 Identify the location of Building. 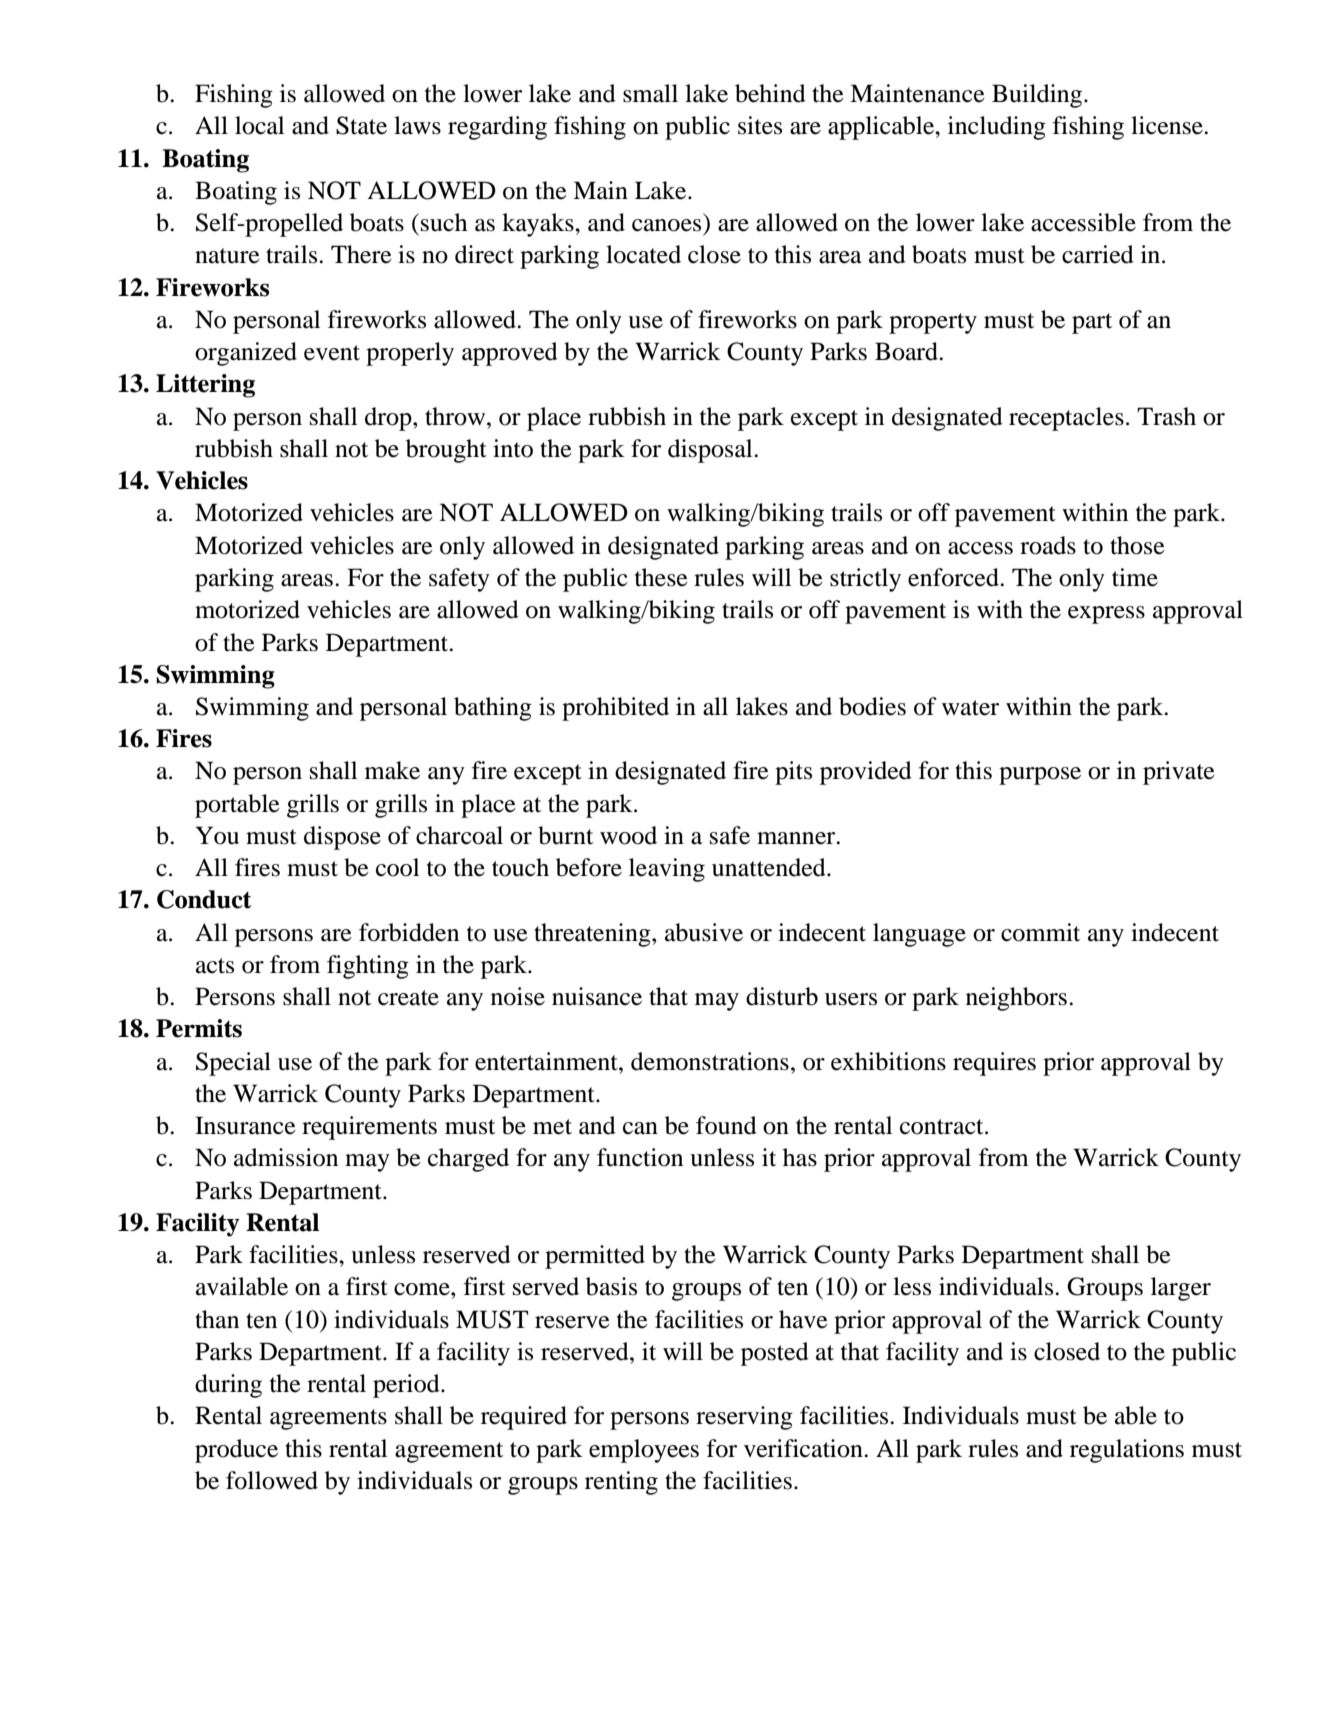
(1038, 96).
